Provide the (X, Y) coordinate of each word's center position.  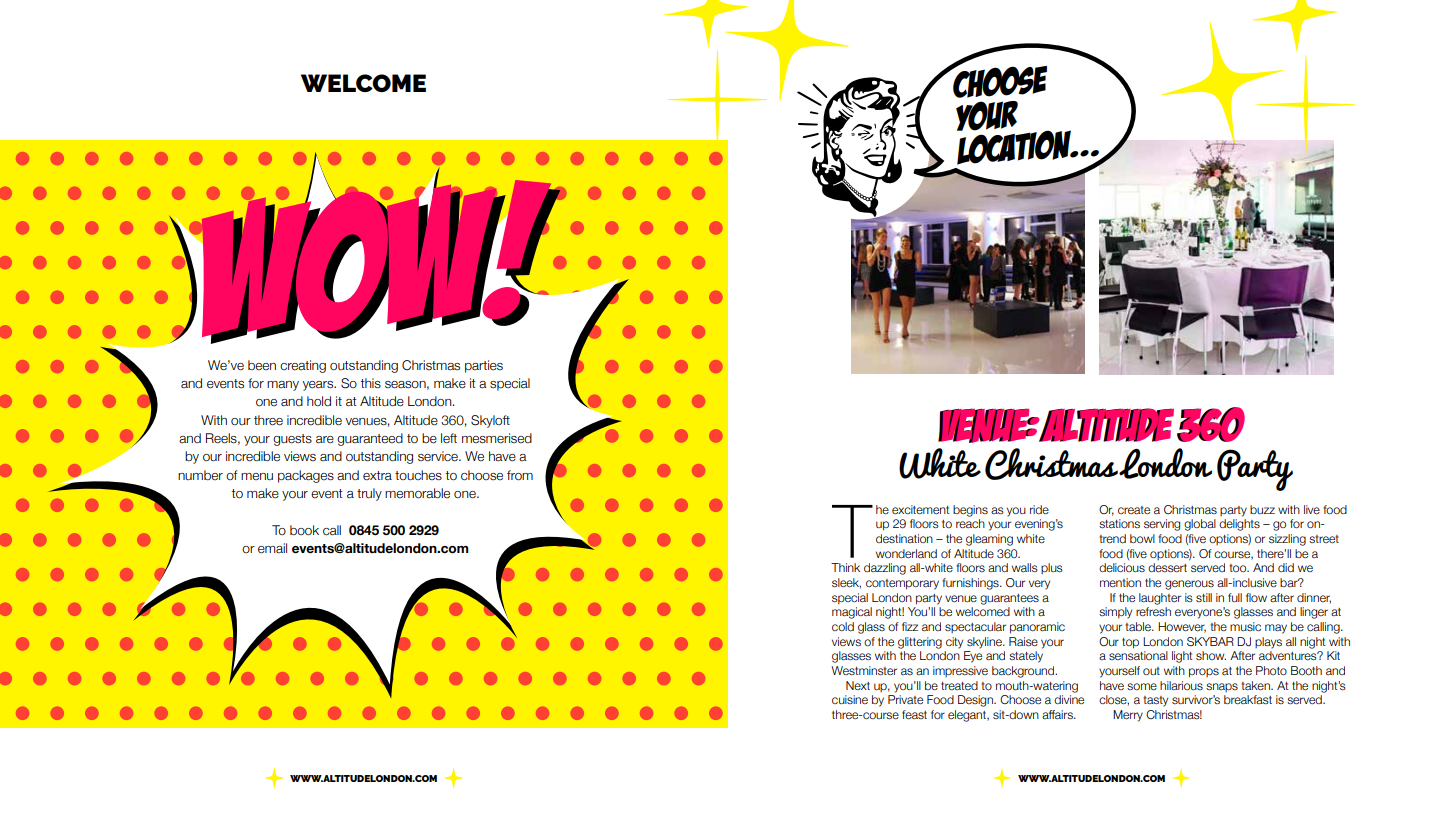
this (370, 383)
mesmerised (497, 438)
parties (484, 366)
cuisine (850, 699)
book (304, 530)
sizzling (1287, 540)
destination (904, 538)
